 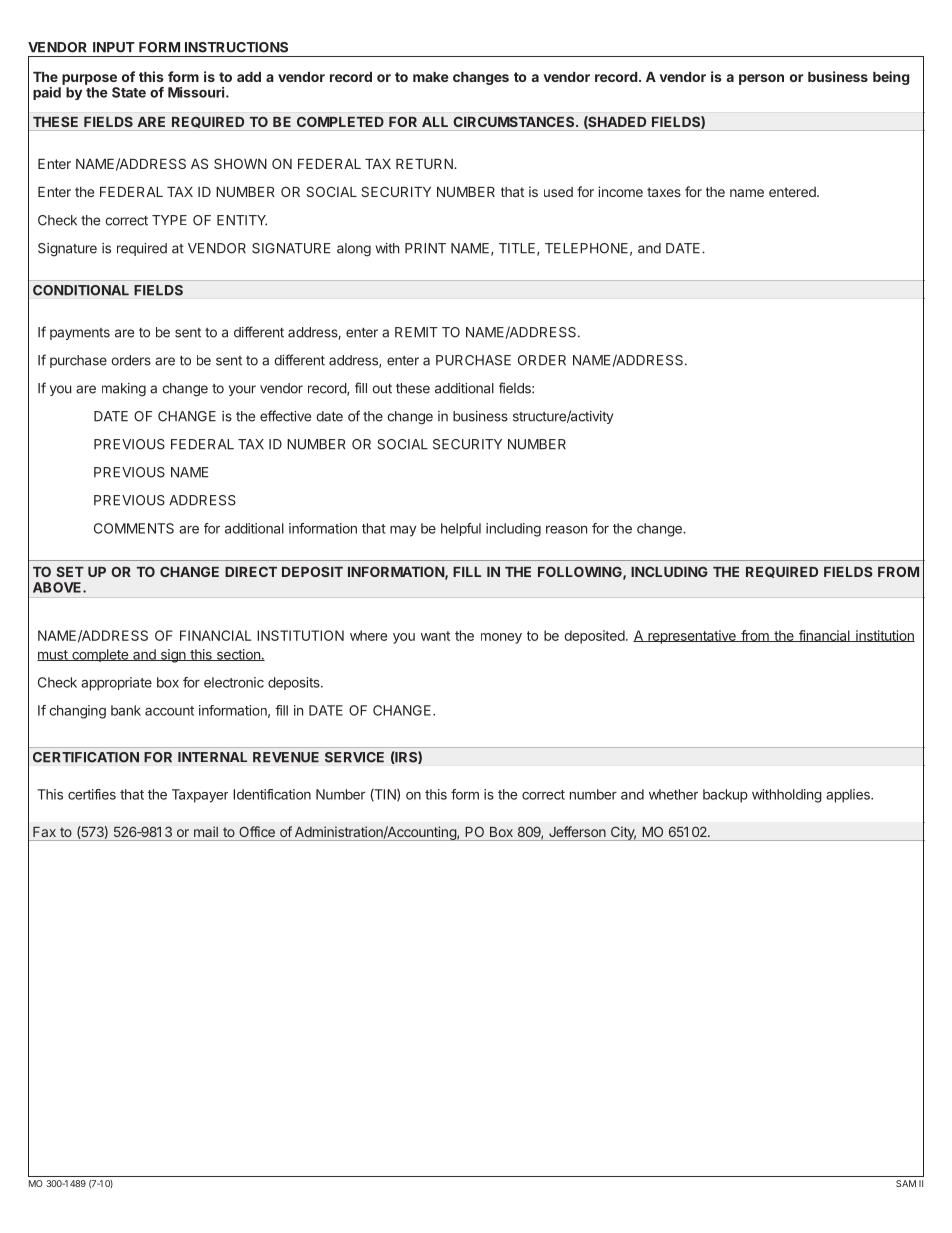 I want to click on making, so click(x=124, y=390).
